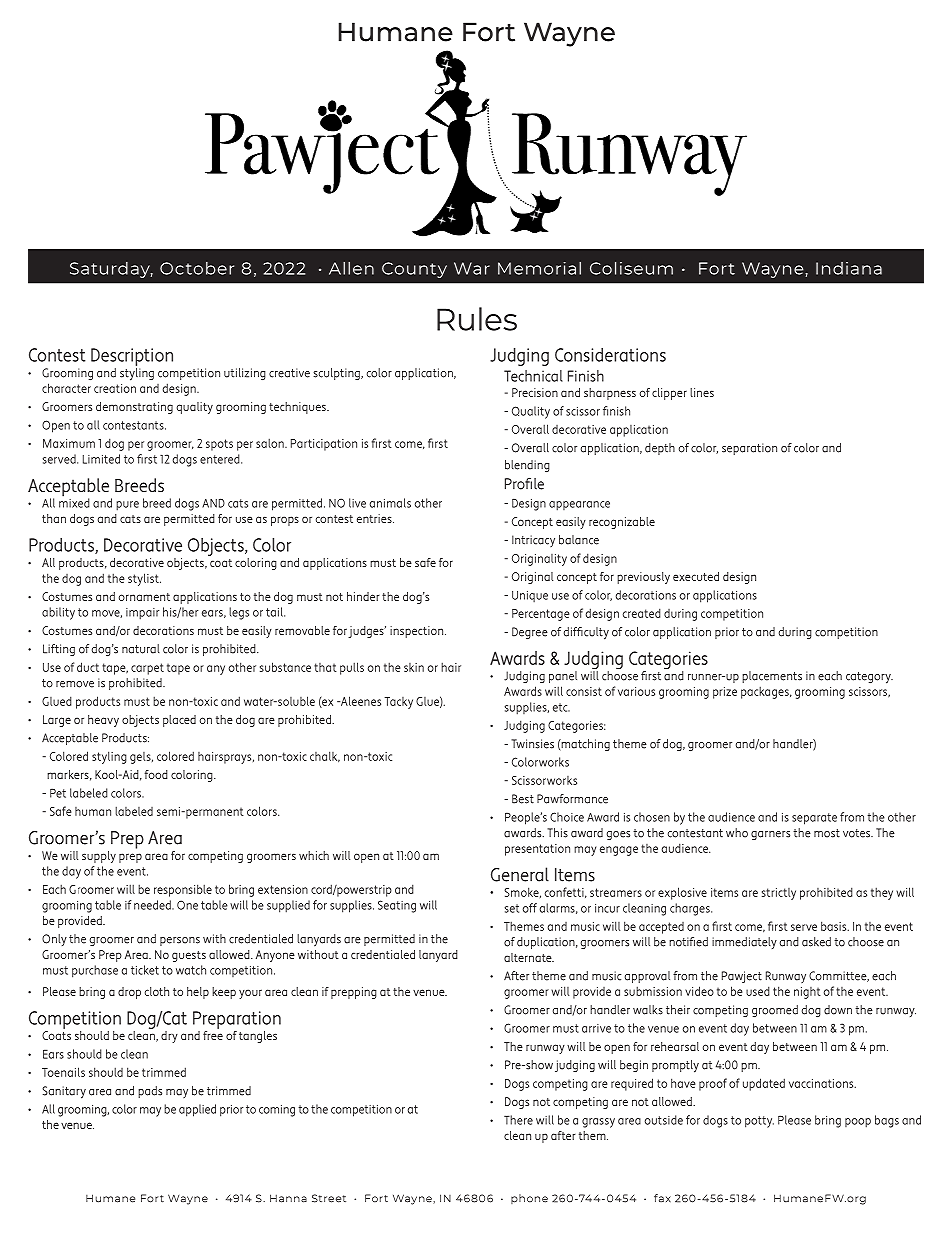  What do you see at coordinates (197, 268) in the image?
I see `October` at bounding box center [197, 268].
